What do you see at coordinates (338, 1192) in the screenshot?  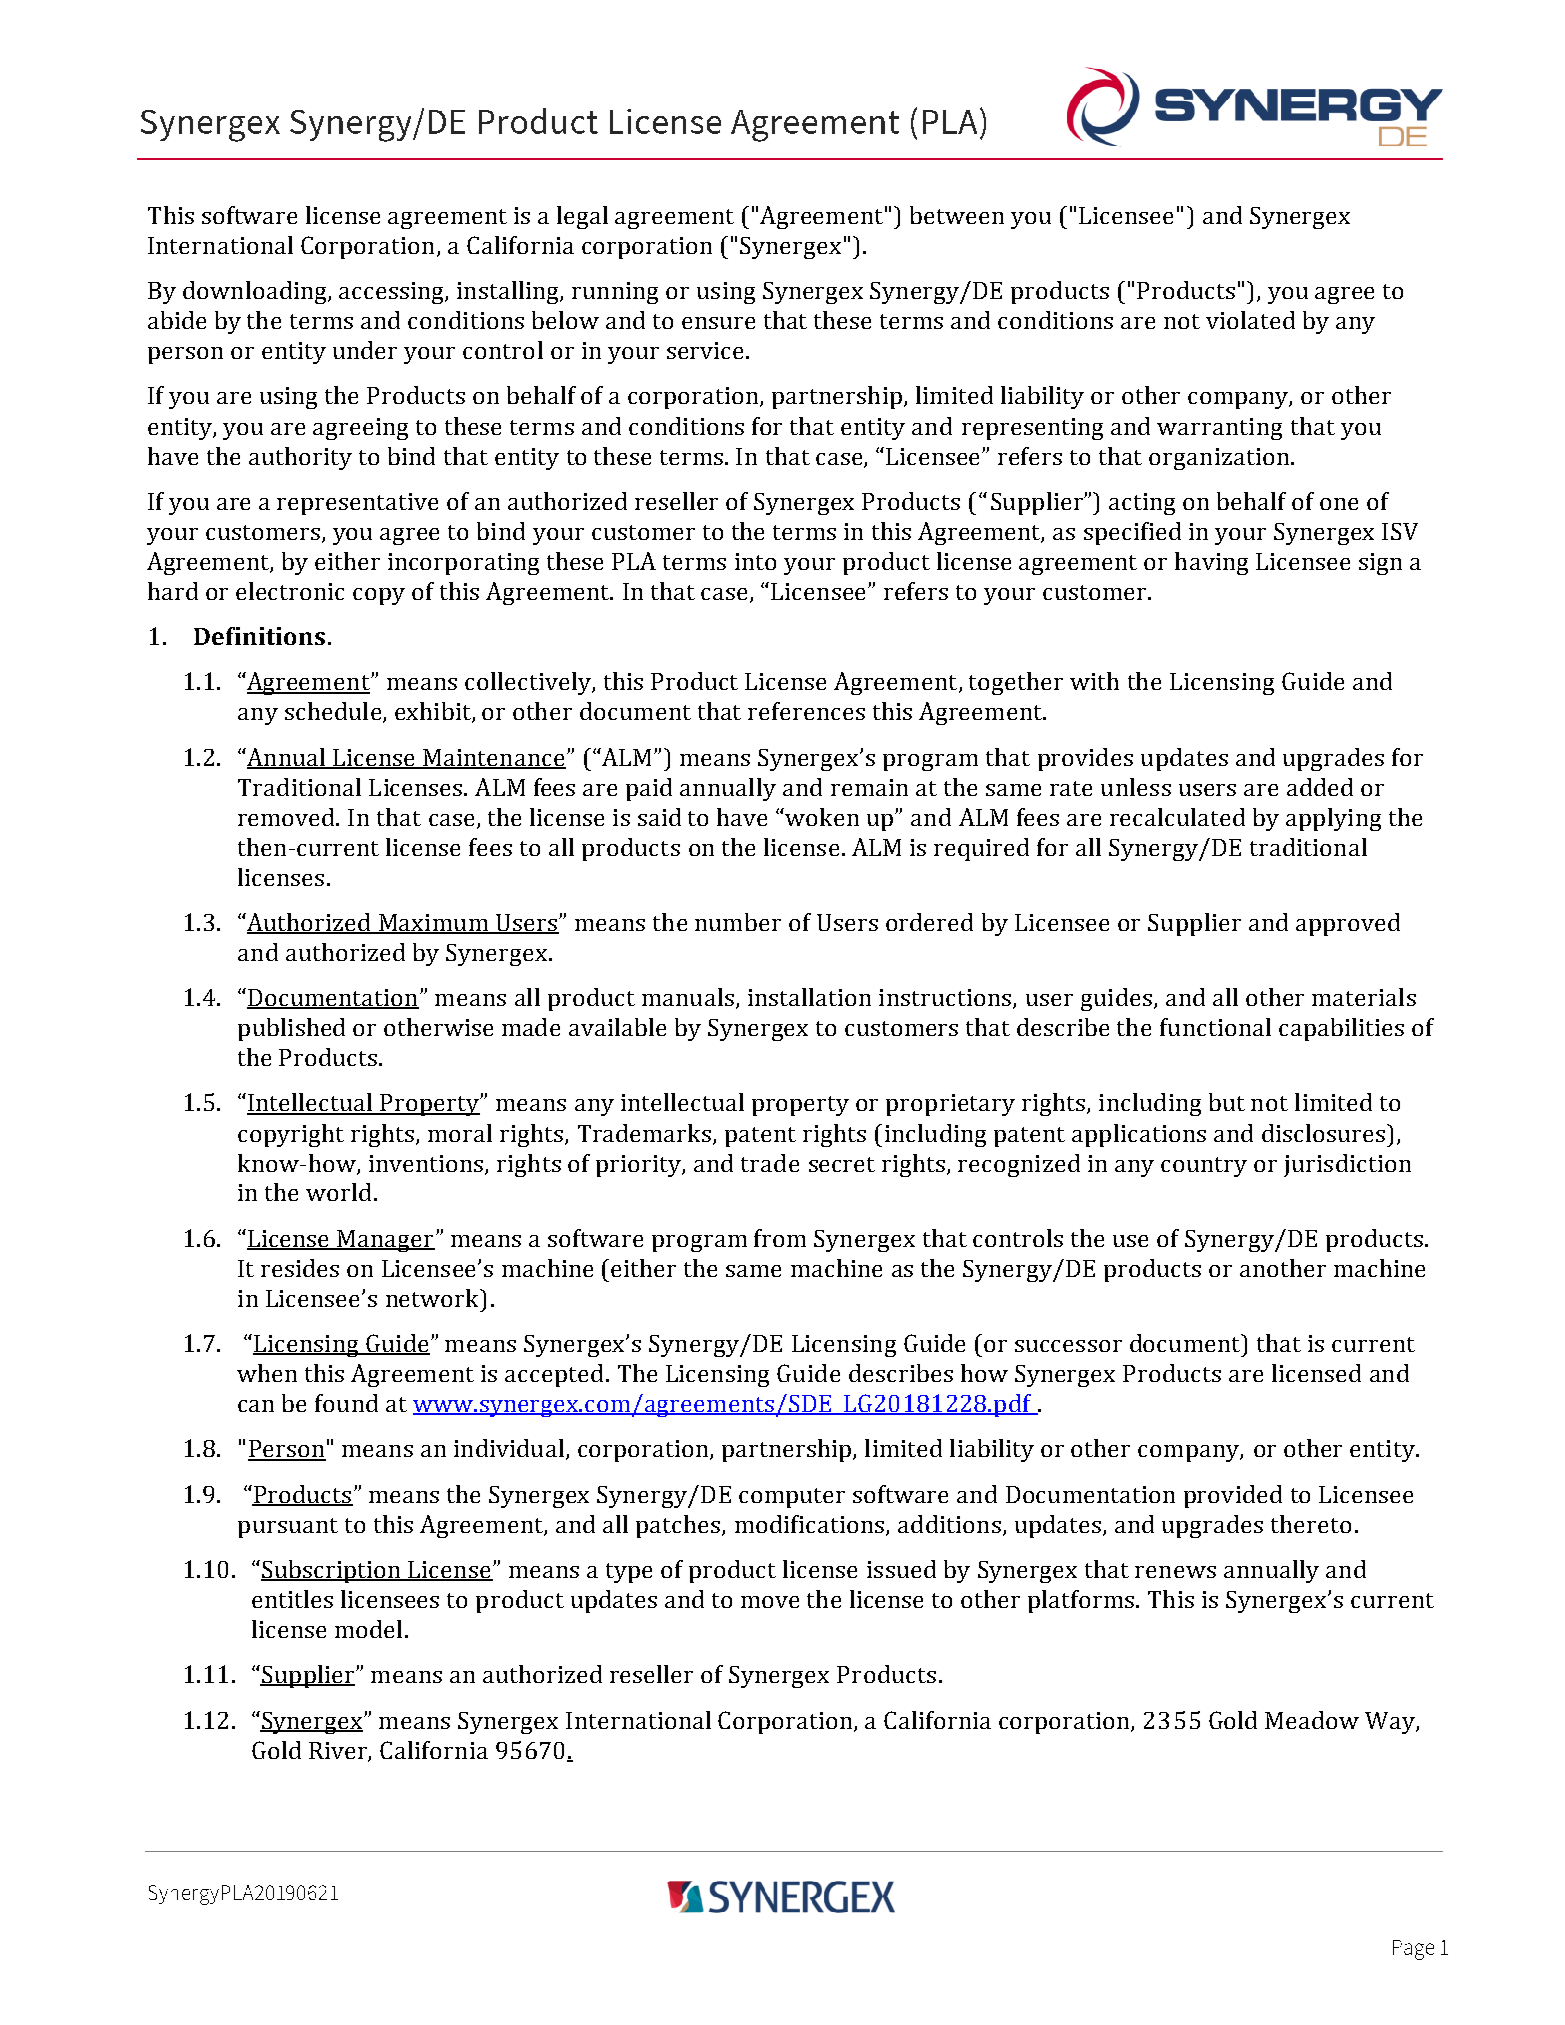 I see `world` at bounding box center [338, 1192].
